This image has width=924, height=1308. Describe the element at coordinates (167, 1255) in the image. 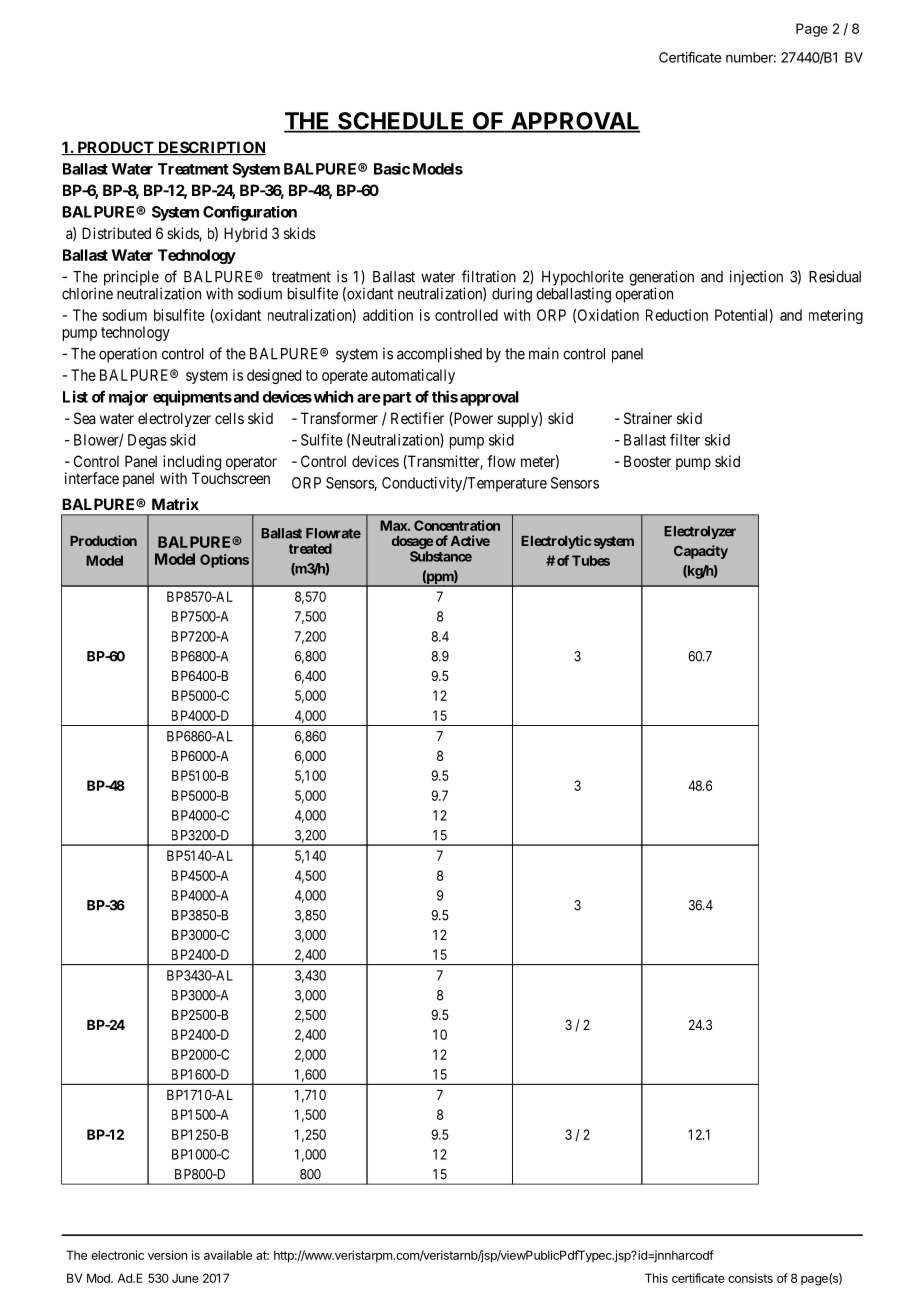

I see `version` at that location.
